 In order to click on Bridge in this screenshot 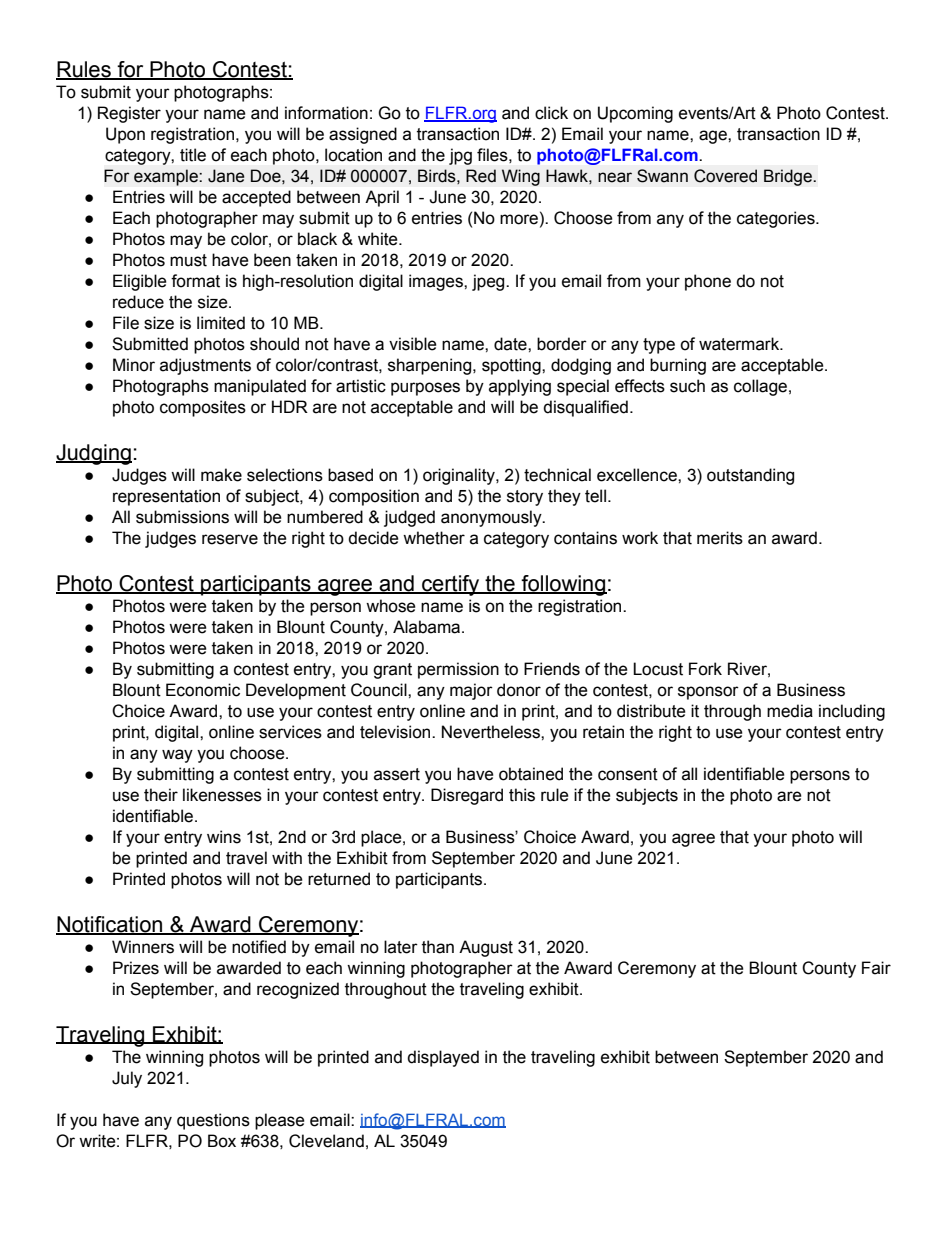, I will do `click(789, 177)`.
